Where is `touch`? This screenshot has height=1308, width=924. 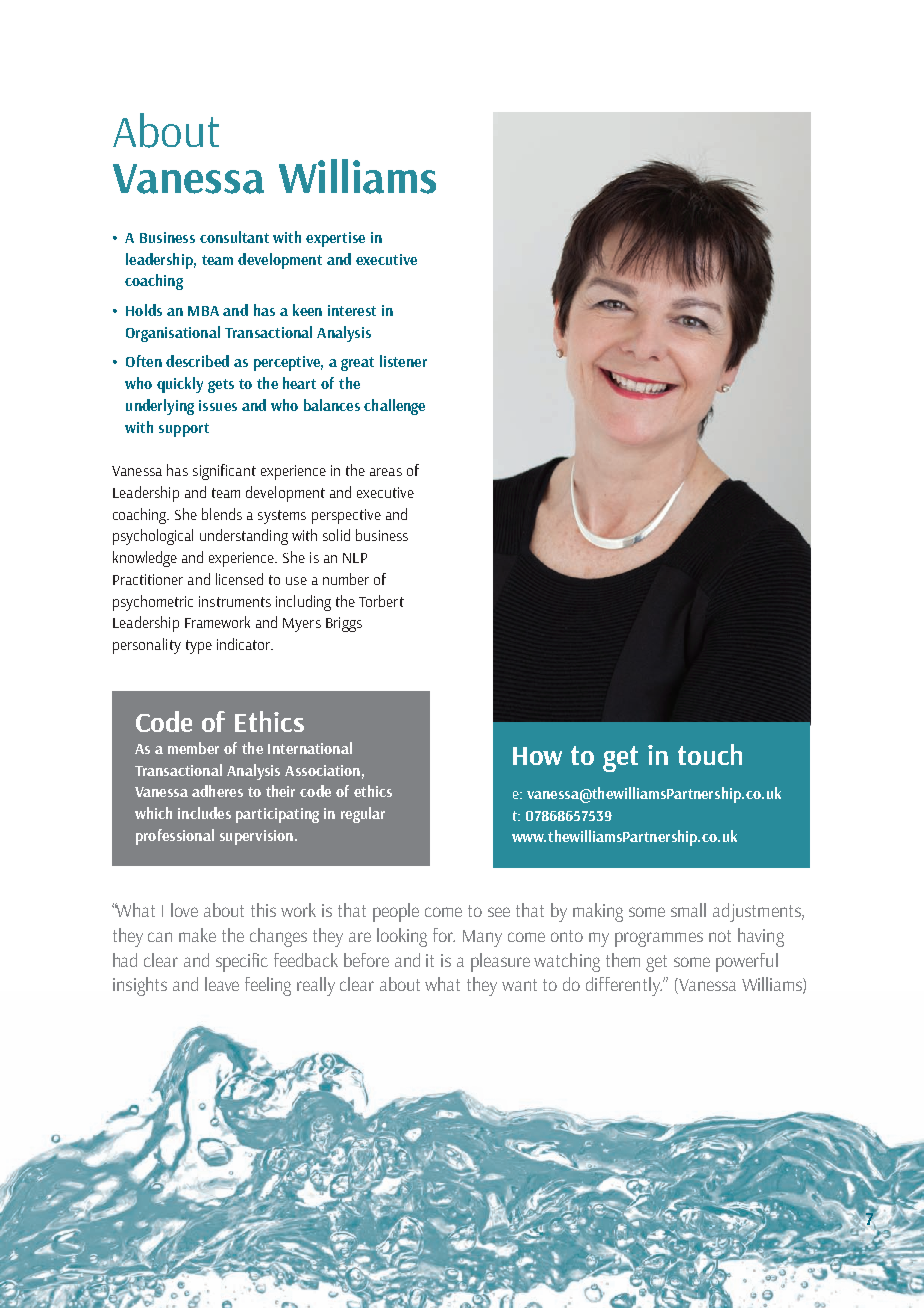
touch is located at coordinates (710, 754).
